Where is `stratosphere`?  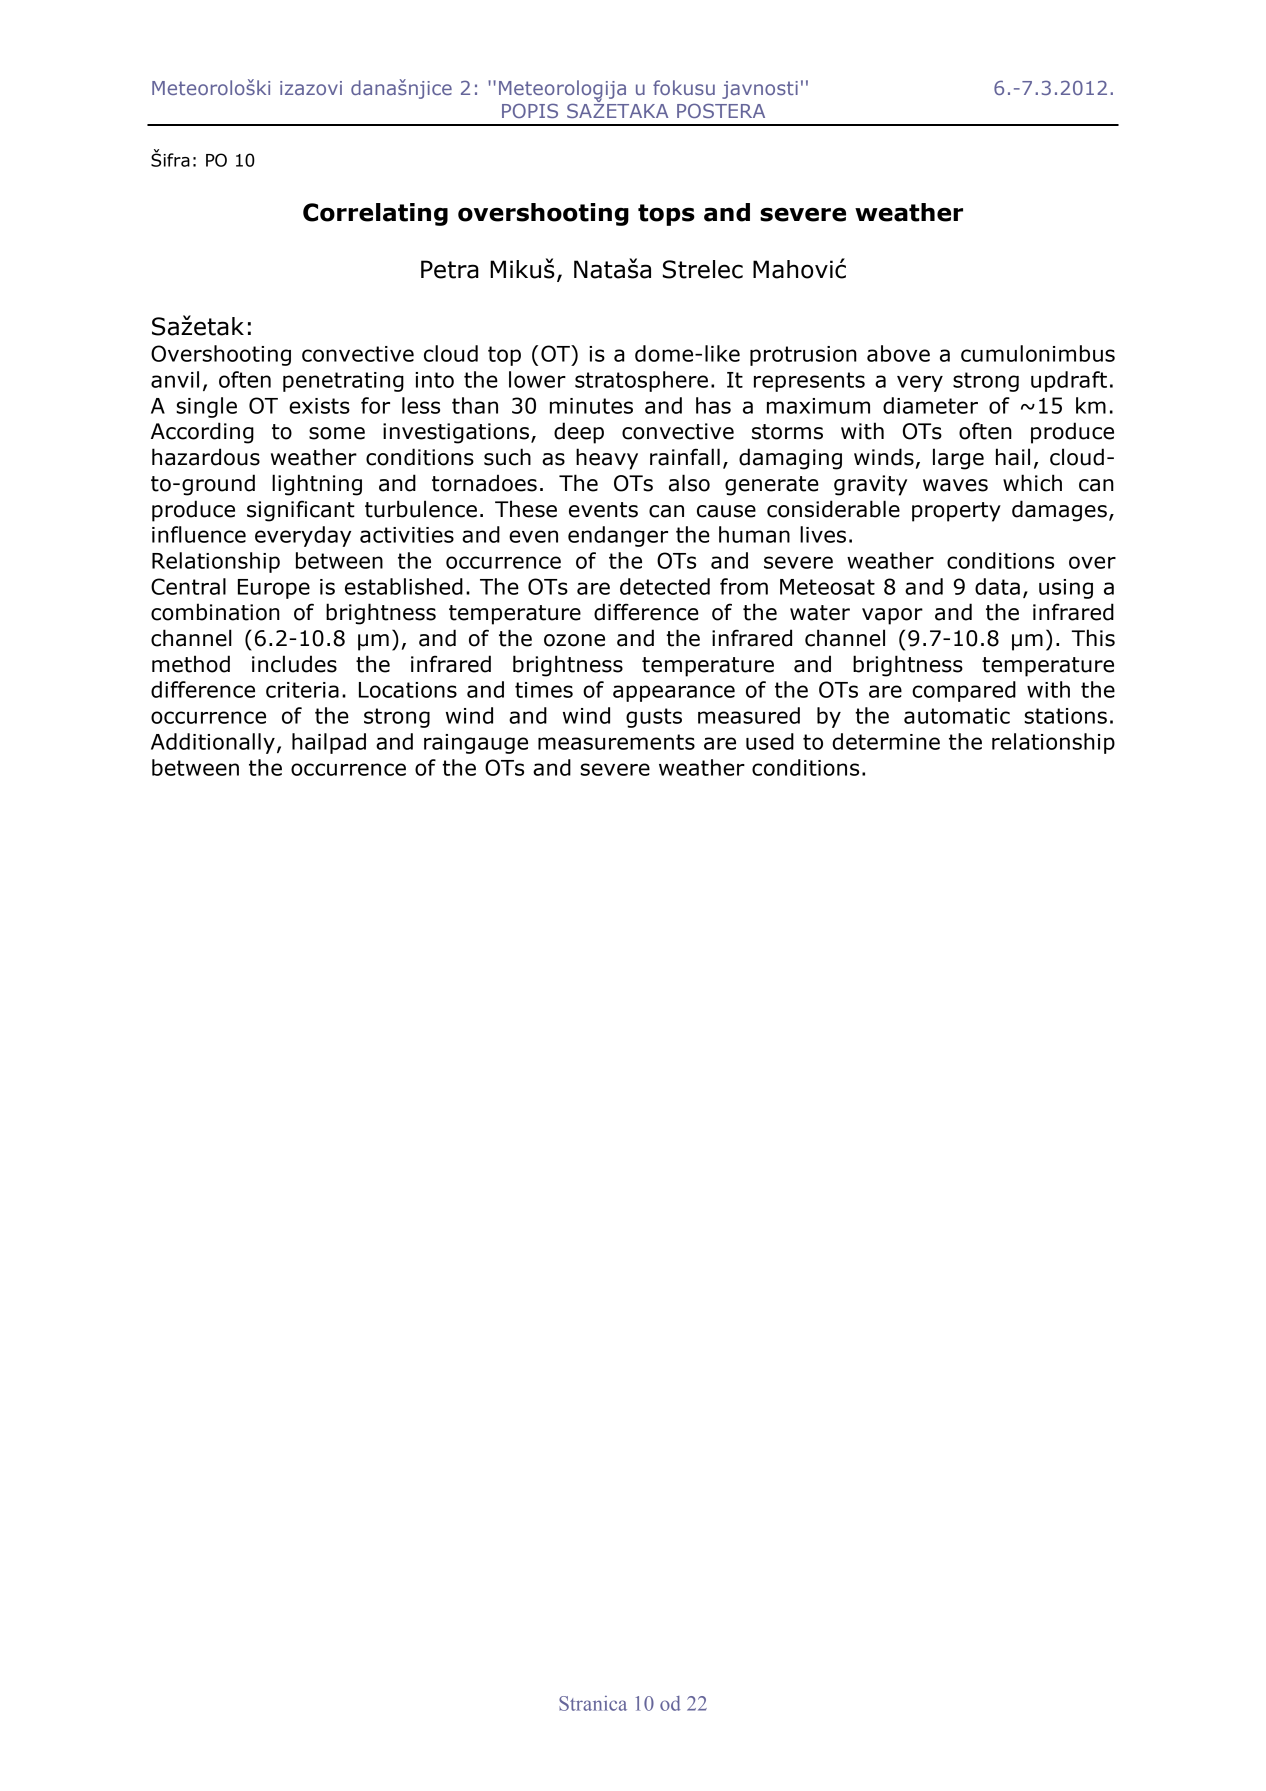
stratosphere is located at coordinates (641, 381).
